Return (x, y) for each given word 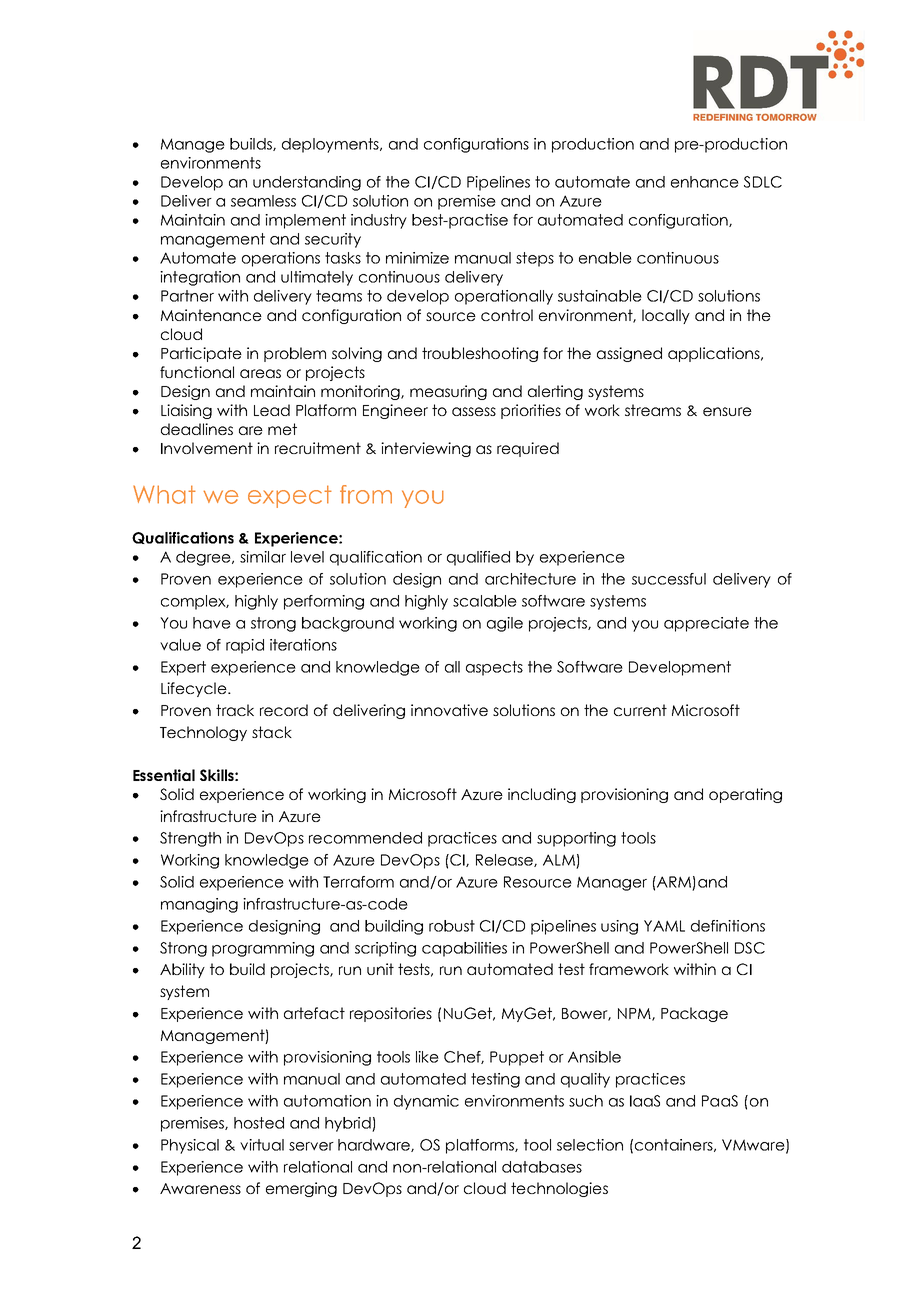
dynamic (426, 1102)
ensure (727, 411)
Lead (272, 410)
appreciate (706, 624)
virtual (262, 1145)
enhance (705, 182)
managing (199, 905)
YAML (664, 926)
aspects (494, 668)
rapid (245, 646)
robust (452, 926)
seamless (263, 201)
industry (379, 221)
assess (474, 411)
